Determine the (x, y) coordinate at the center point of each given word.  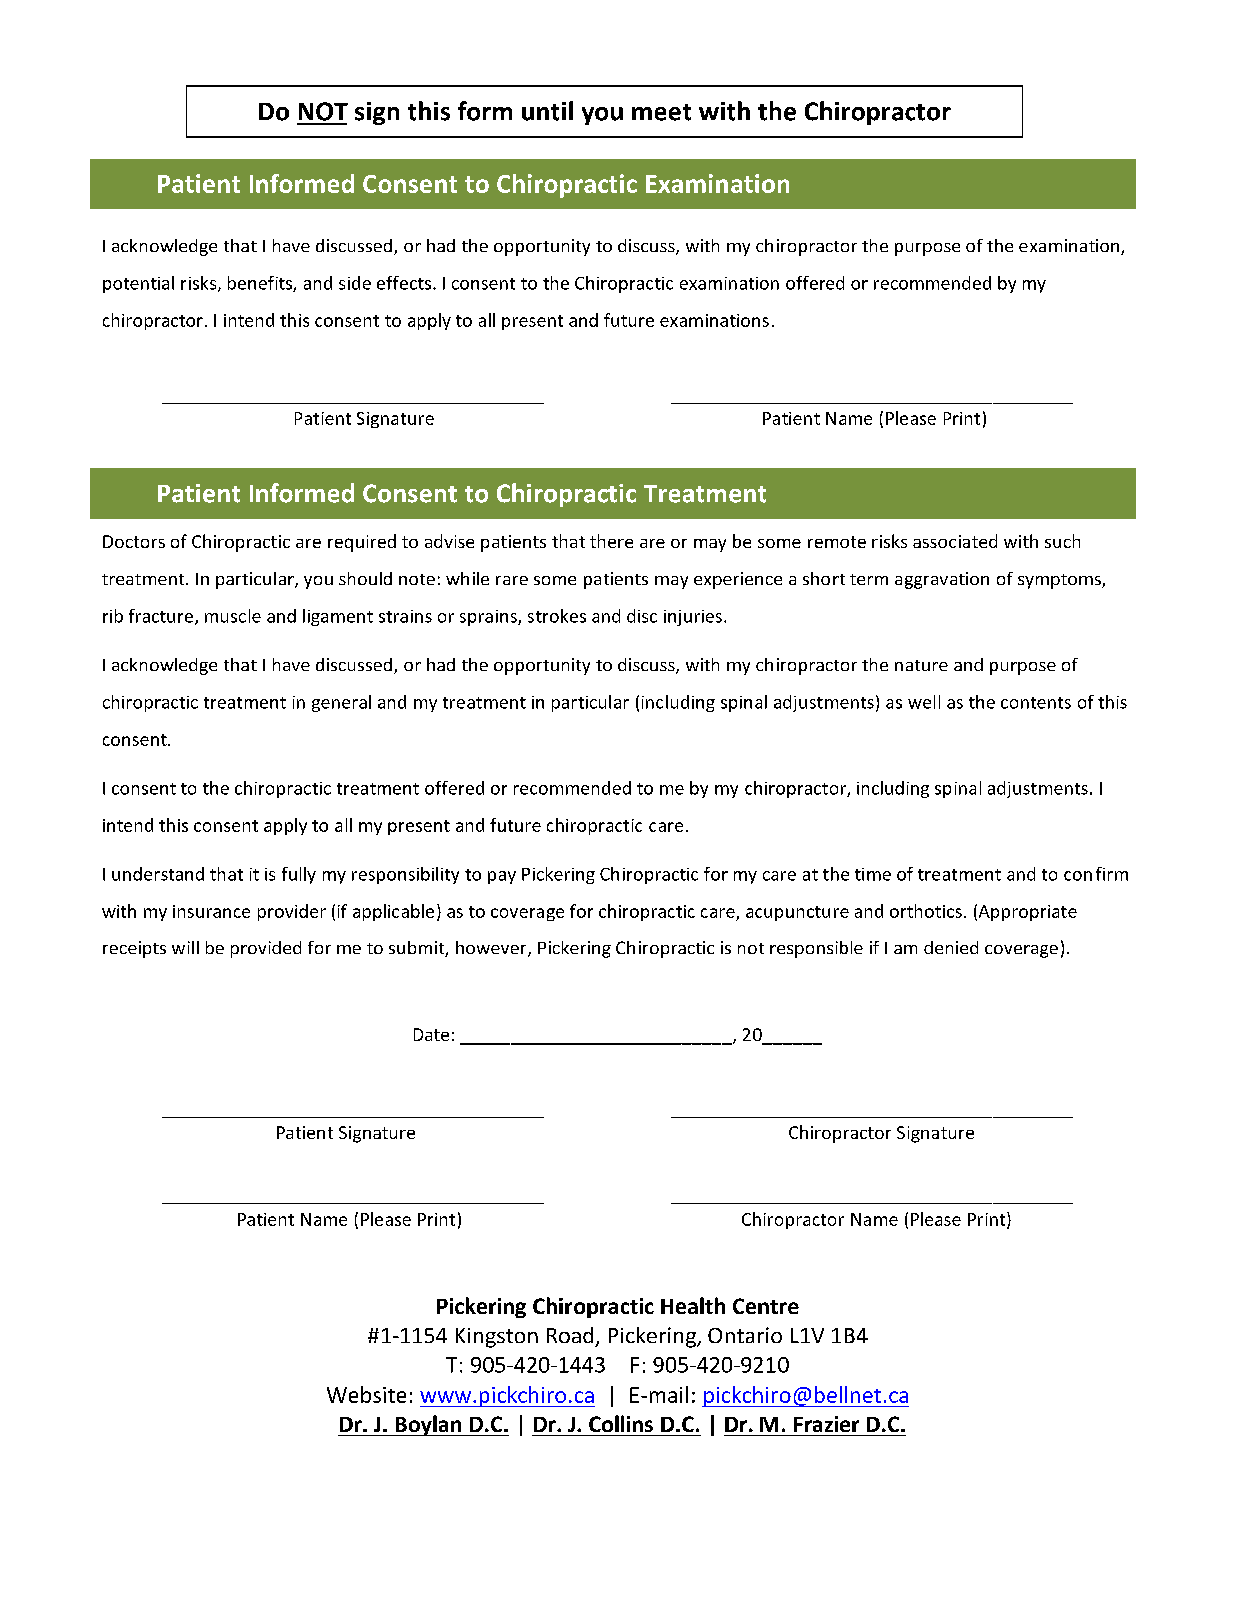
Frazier (826, 1424)
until (547, 111)
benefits (261, 284)
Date (431, 1034)
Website (366, 1394)
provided (266, 949)
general (341, 703)
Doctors (134, 541)
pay (502, 877)
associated (955, 541)
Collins (621, 1423)
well (924, 702)
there (611, 541)
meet (661, 112)
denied (951, 947)
